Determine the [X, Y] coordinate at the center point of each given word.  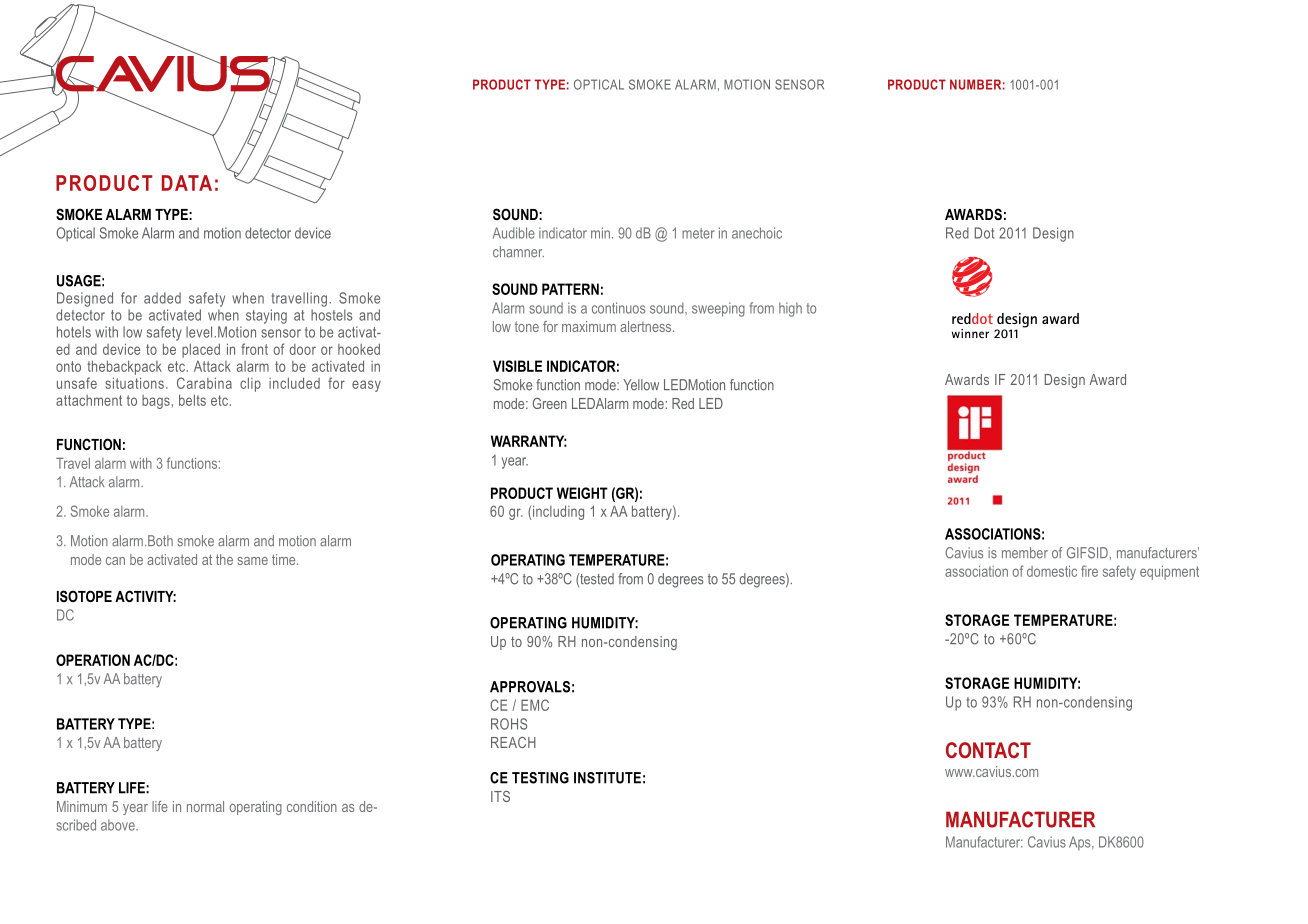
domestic [1052, 571]
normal [205, 806]
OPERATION [93, 660]
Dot [984, 233]
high [790, 309]
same [253, 561]
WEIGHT [582, 493]
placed [201, 350]
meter [698, 233]
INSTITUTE [607, 778]
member [1025, 553]
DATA [187, 183]
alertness [647, 326]
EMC [535, 705]
